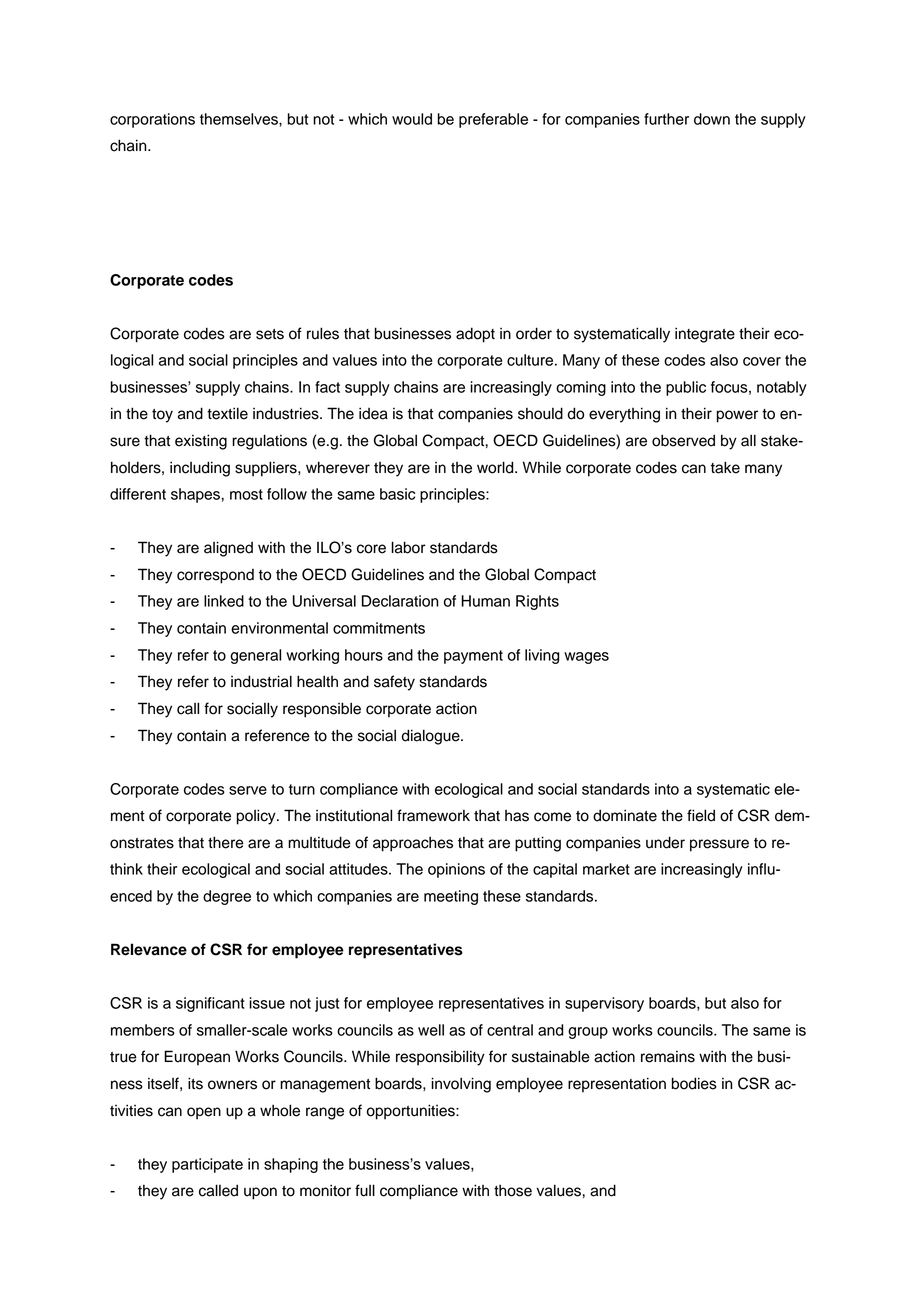 This screenshot has width=924, height=1308. What do you see at coordinates (586, 658) in the screenshot?
I see `wages` at bounding box center [586, 658].
